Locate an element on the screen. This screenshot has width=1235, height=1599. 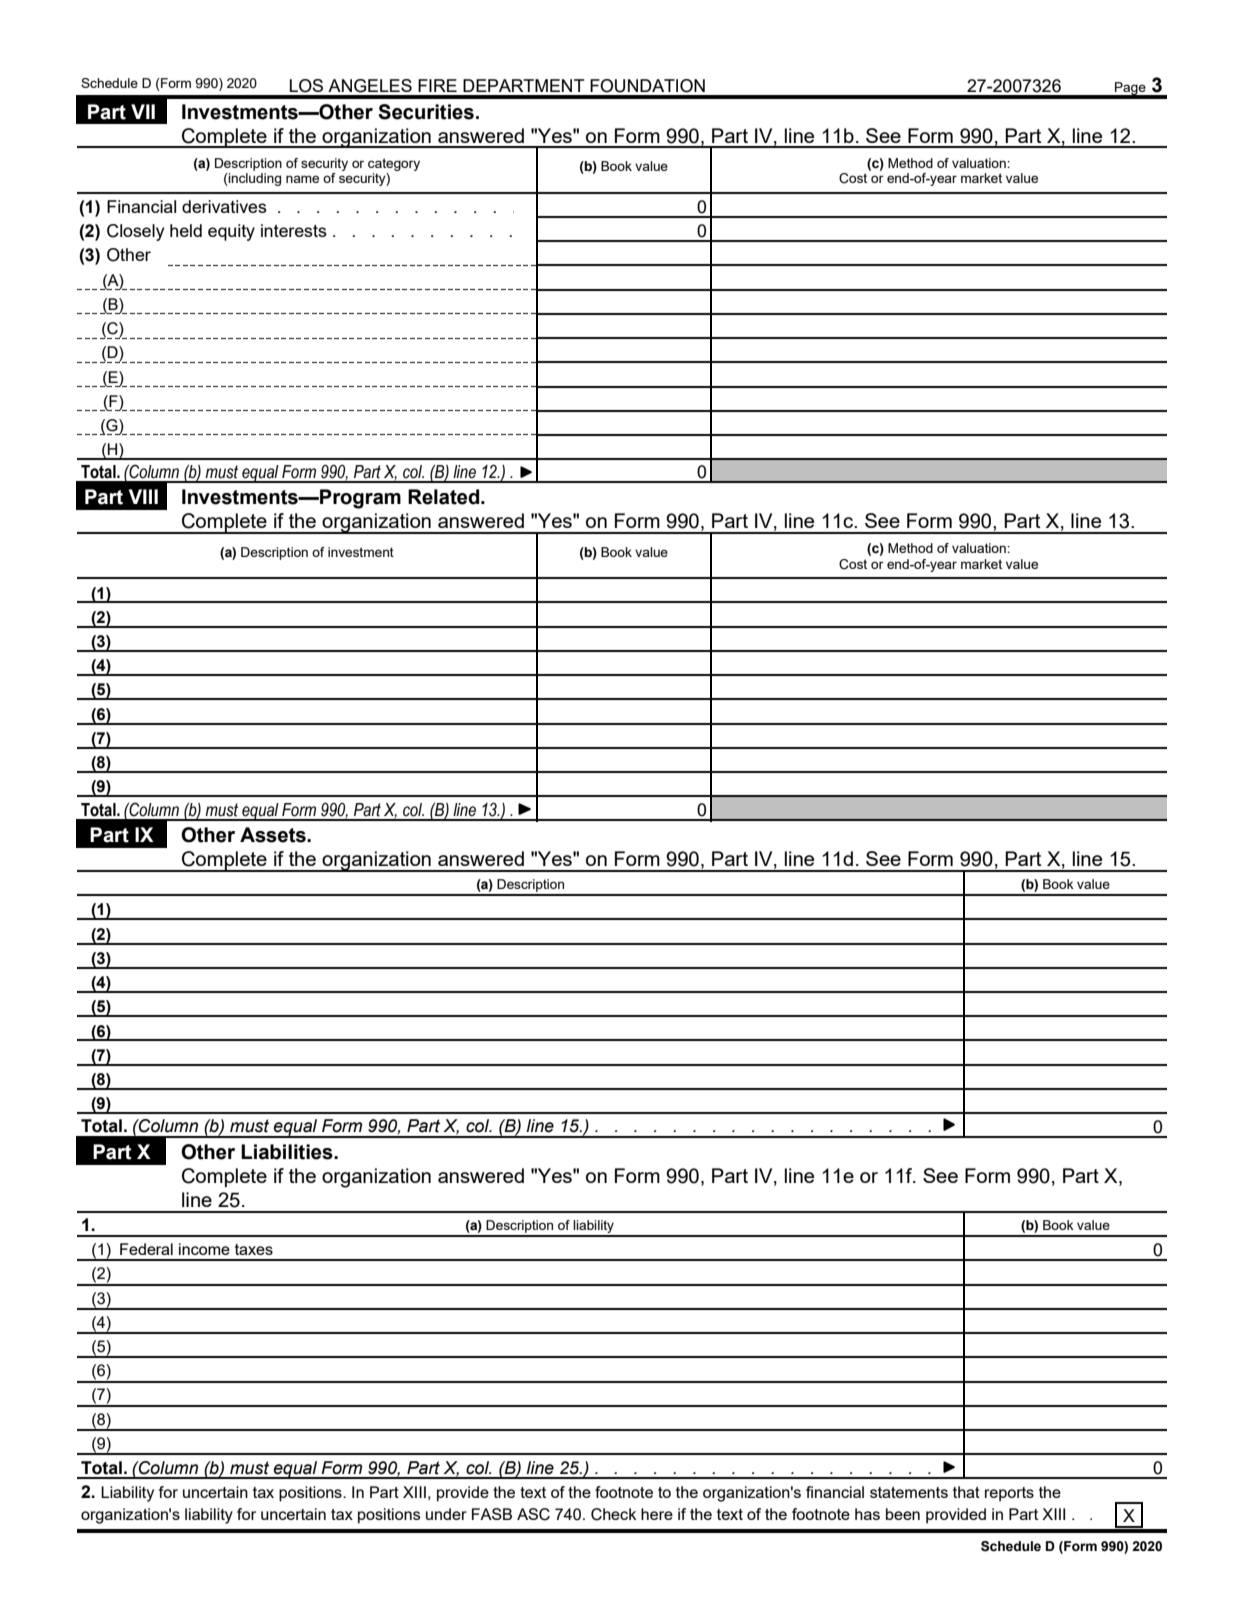
taxes is located at coordinates (254, 1249).
